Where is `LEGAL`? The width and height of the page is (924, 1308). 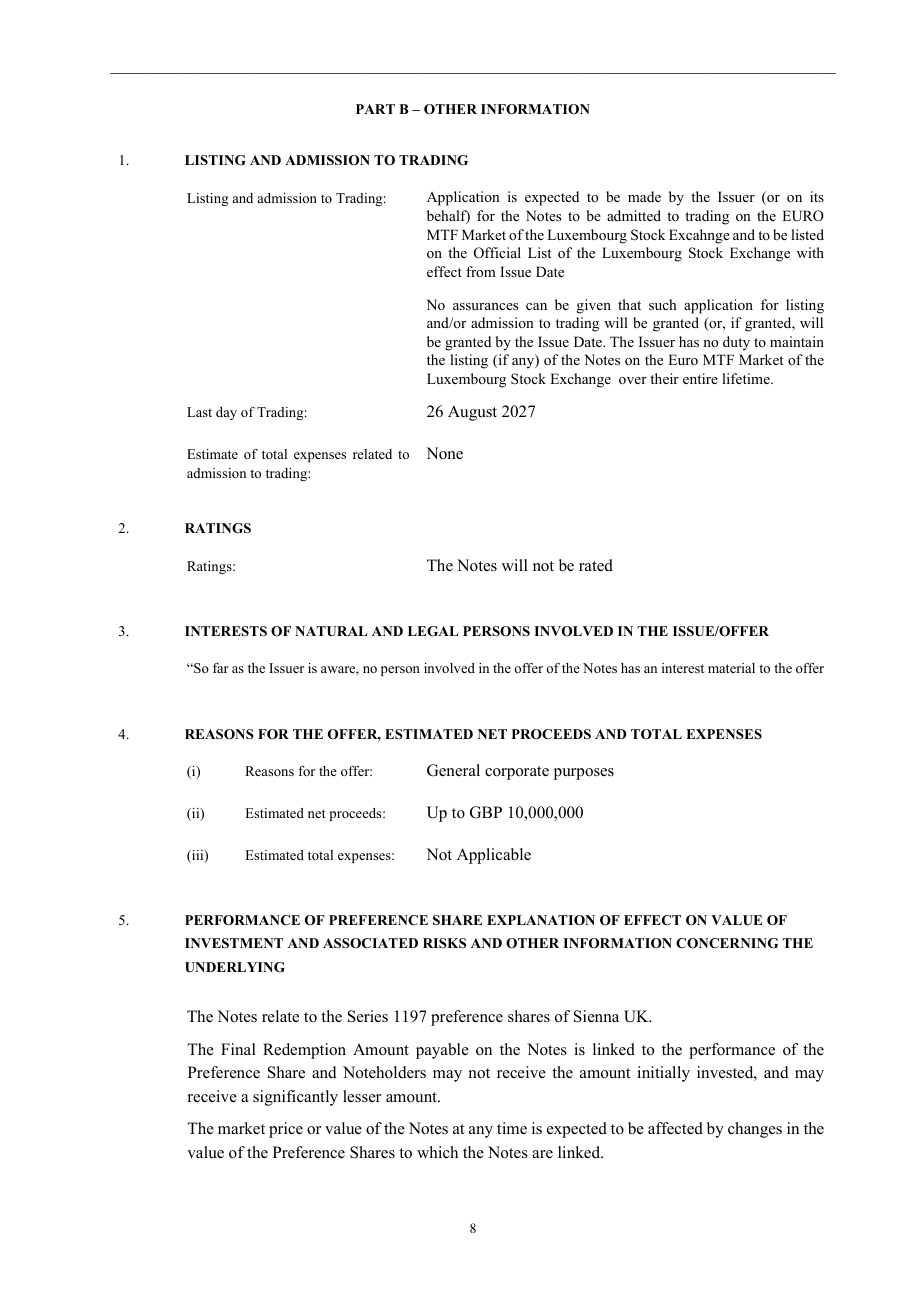 LEGAL is located at coordinates (433, 631).
